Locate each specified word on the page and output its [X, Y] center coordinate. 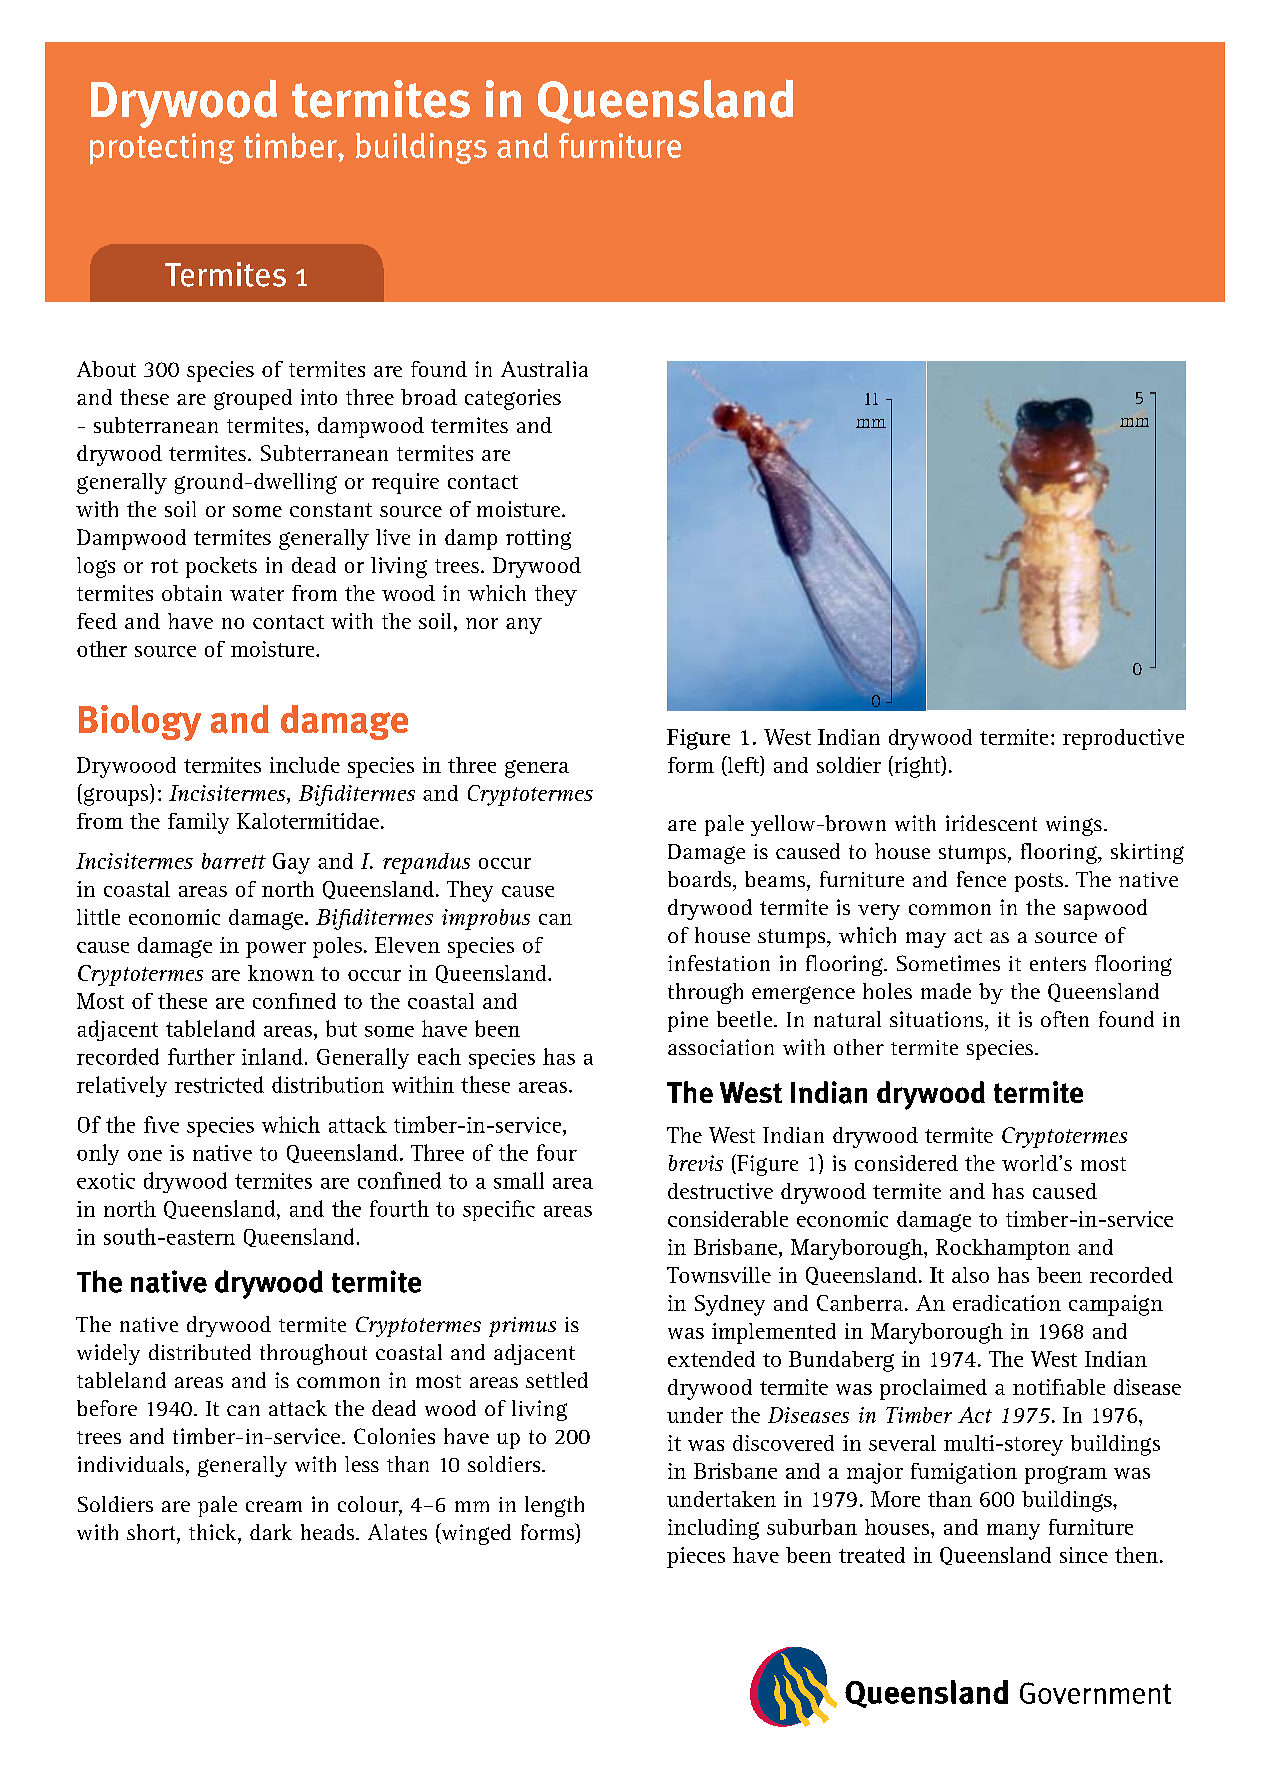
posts [1039, 882]
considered [906, 1163]
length [554, 1506]
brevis [696, 1163]
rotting [538, 539]
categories [513, 399]
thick [214, 1532]
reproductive [1123, 739]
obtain [192, 593]
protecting [162, 149]
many [1013, 1532]
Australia [544, 369]
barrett [234, 861]
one [145, 1155]
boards [701, 879]
